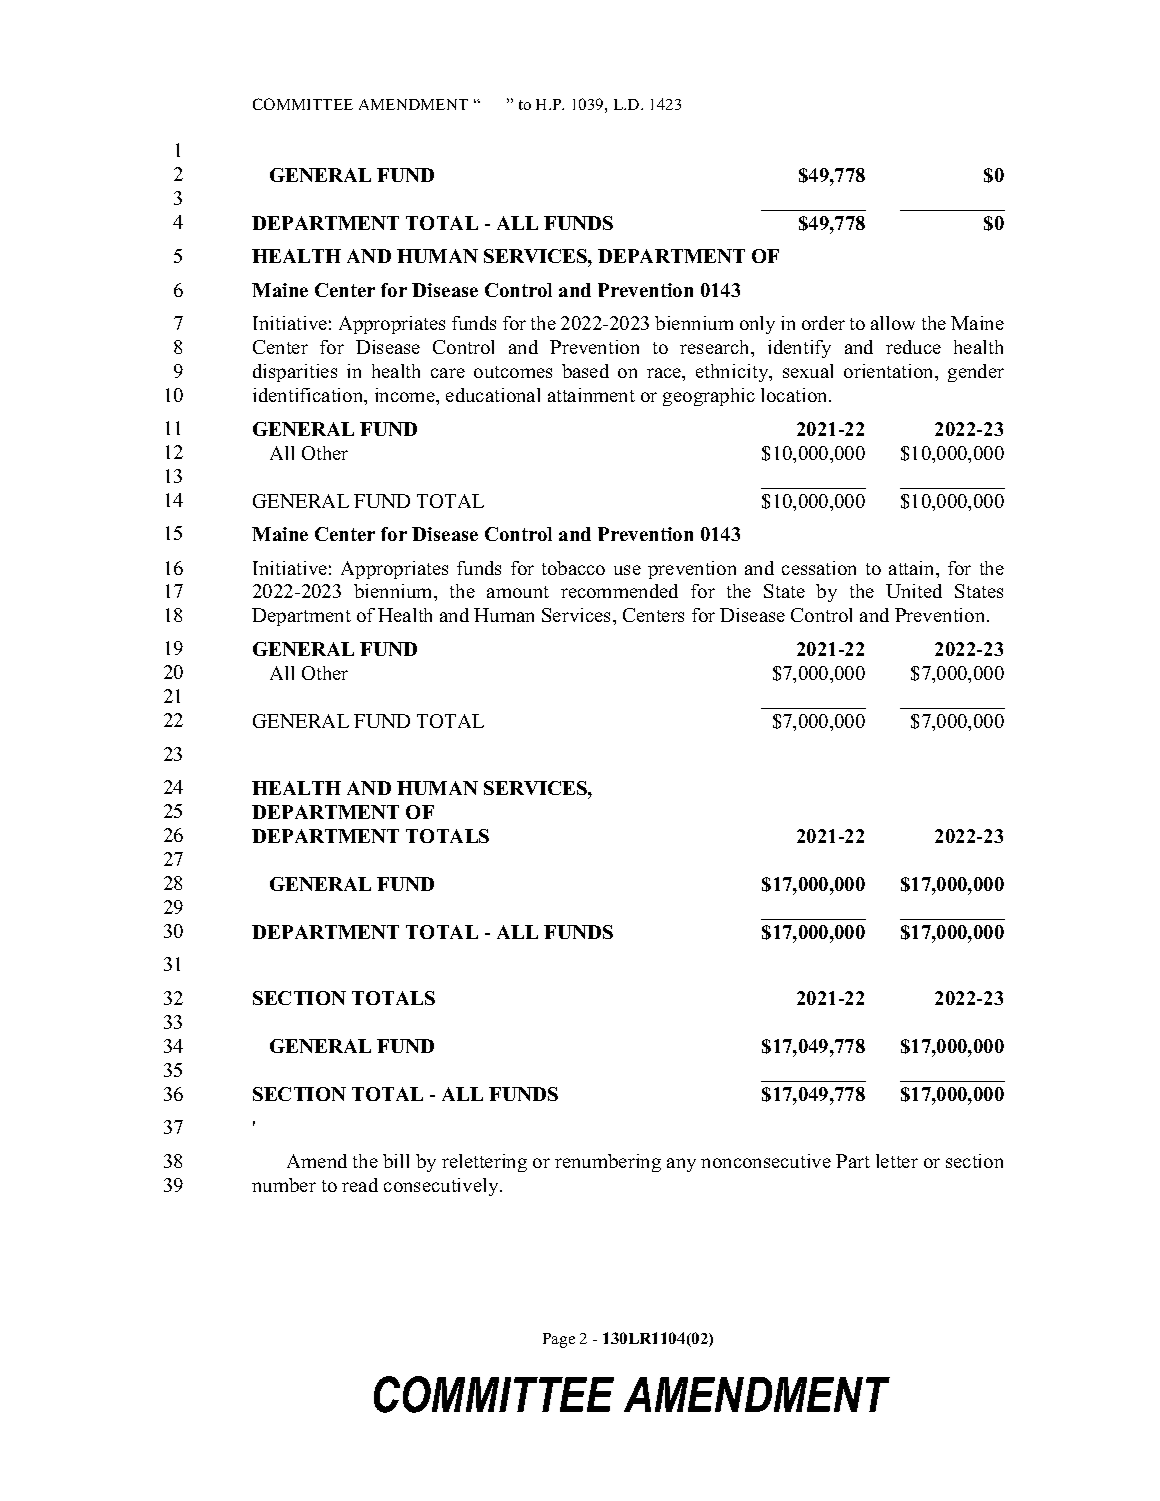 The width and height of the screenshot is (1160, 1501). I want to click on based, so click(585, 371).
